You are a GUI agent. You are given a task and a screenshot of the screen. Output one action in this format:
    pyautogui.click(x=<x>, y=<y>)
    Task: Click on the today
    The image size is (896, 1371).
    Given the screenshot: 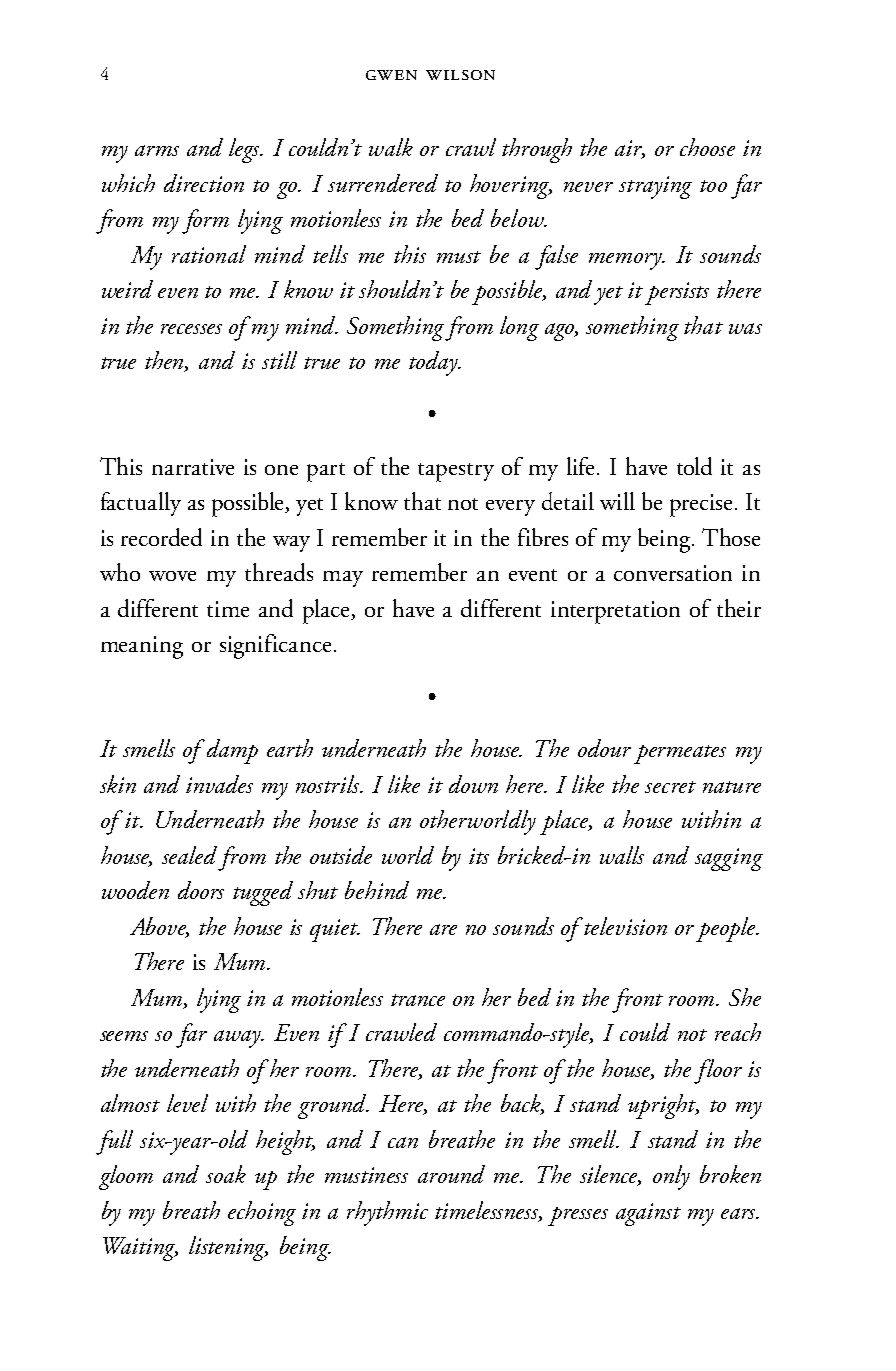 What is the action you would take?
    pyautogui.click(x=434, y=363)
